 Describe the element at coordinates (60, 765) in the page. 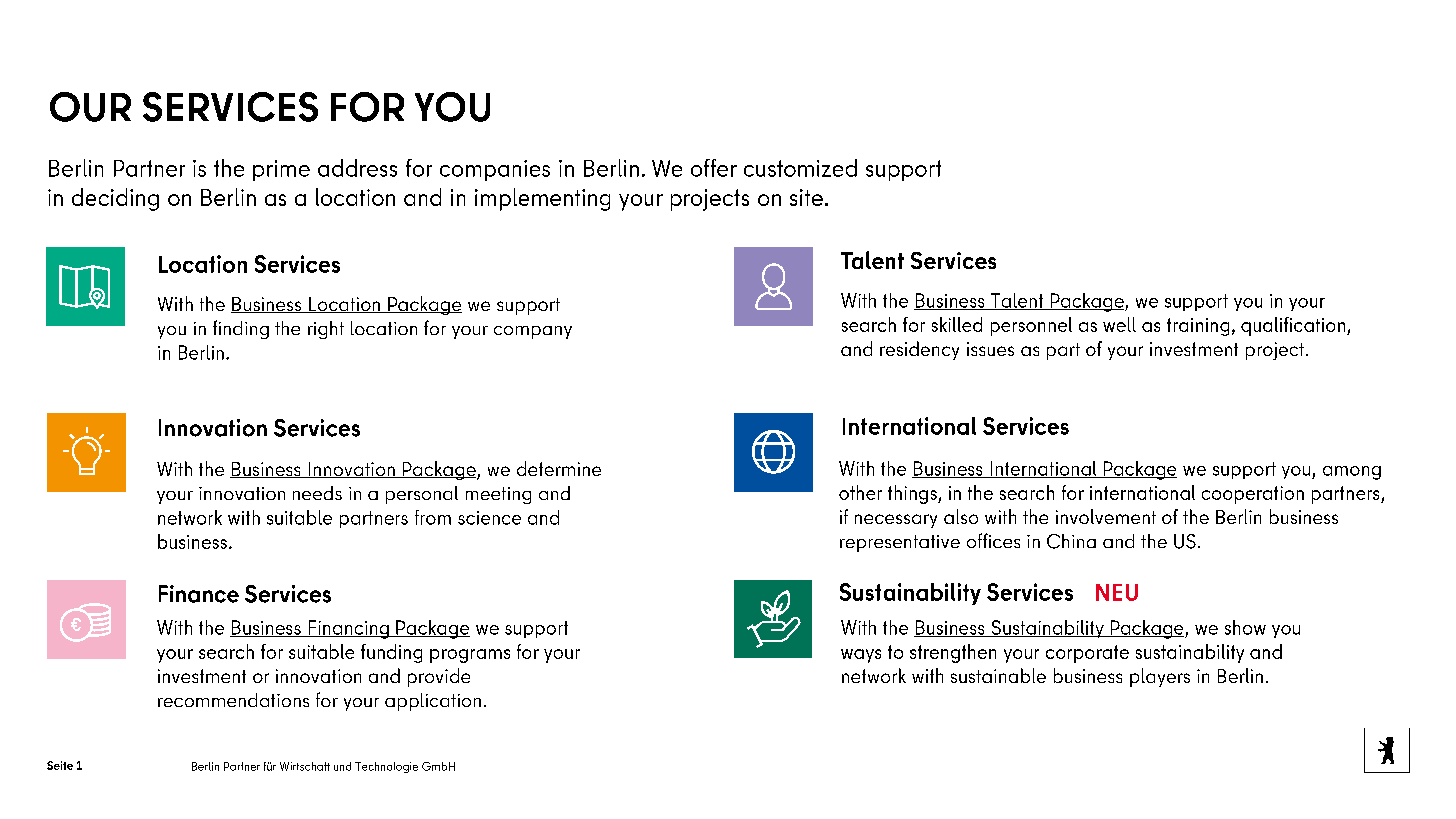

I see `Seite` at that location.
